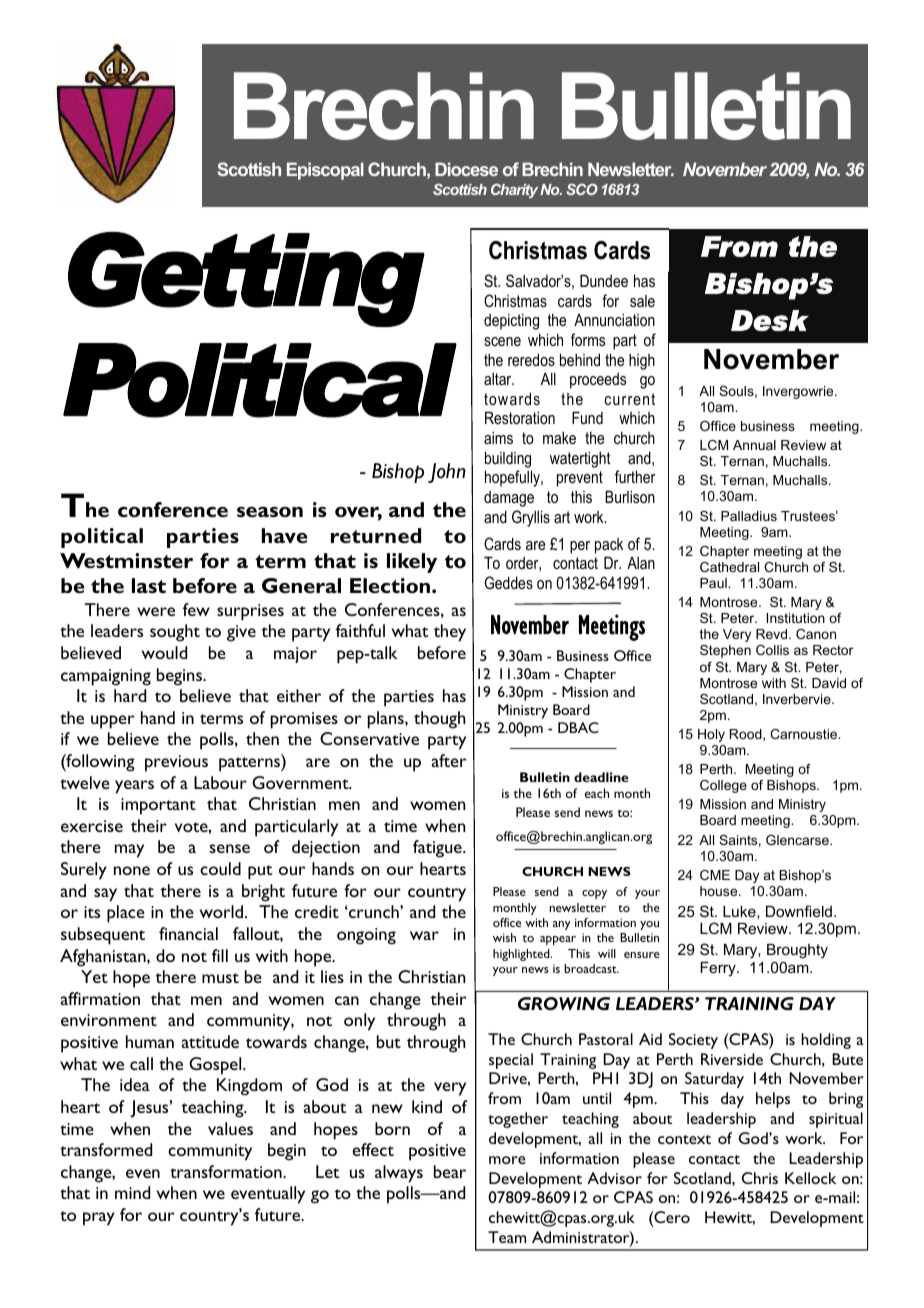  What do you see at coordinates (246, 279) in the screenshot?
I see `Getting` at bounding box center [246, 279].
